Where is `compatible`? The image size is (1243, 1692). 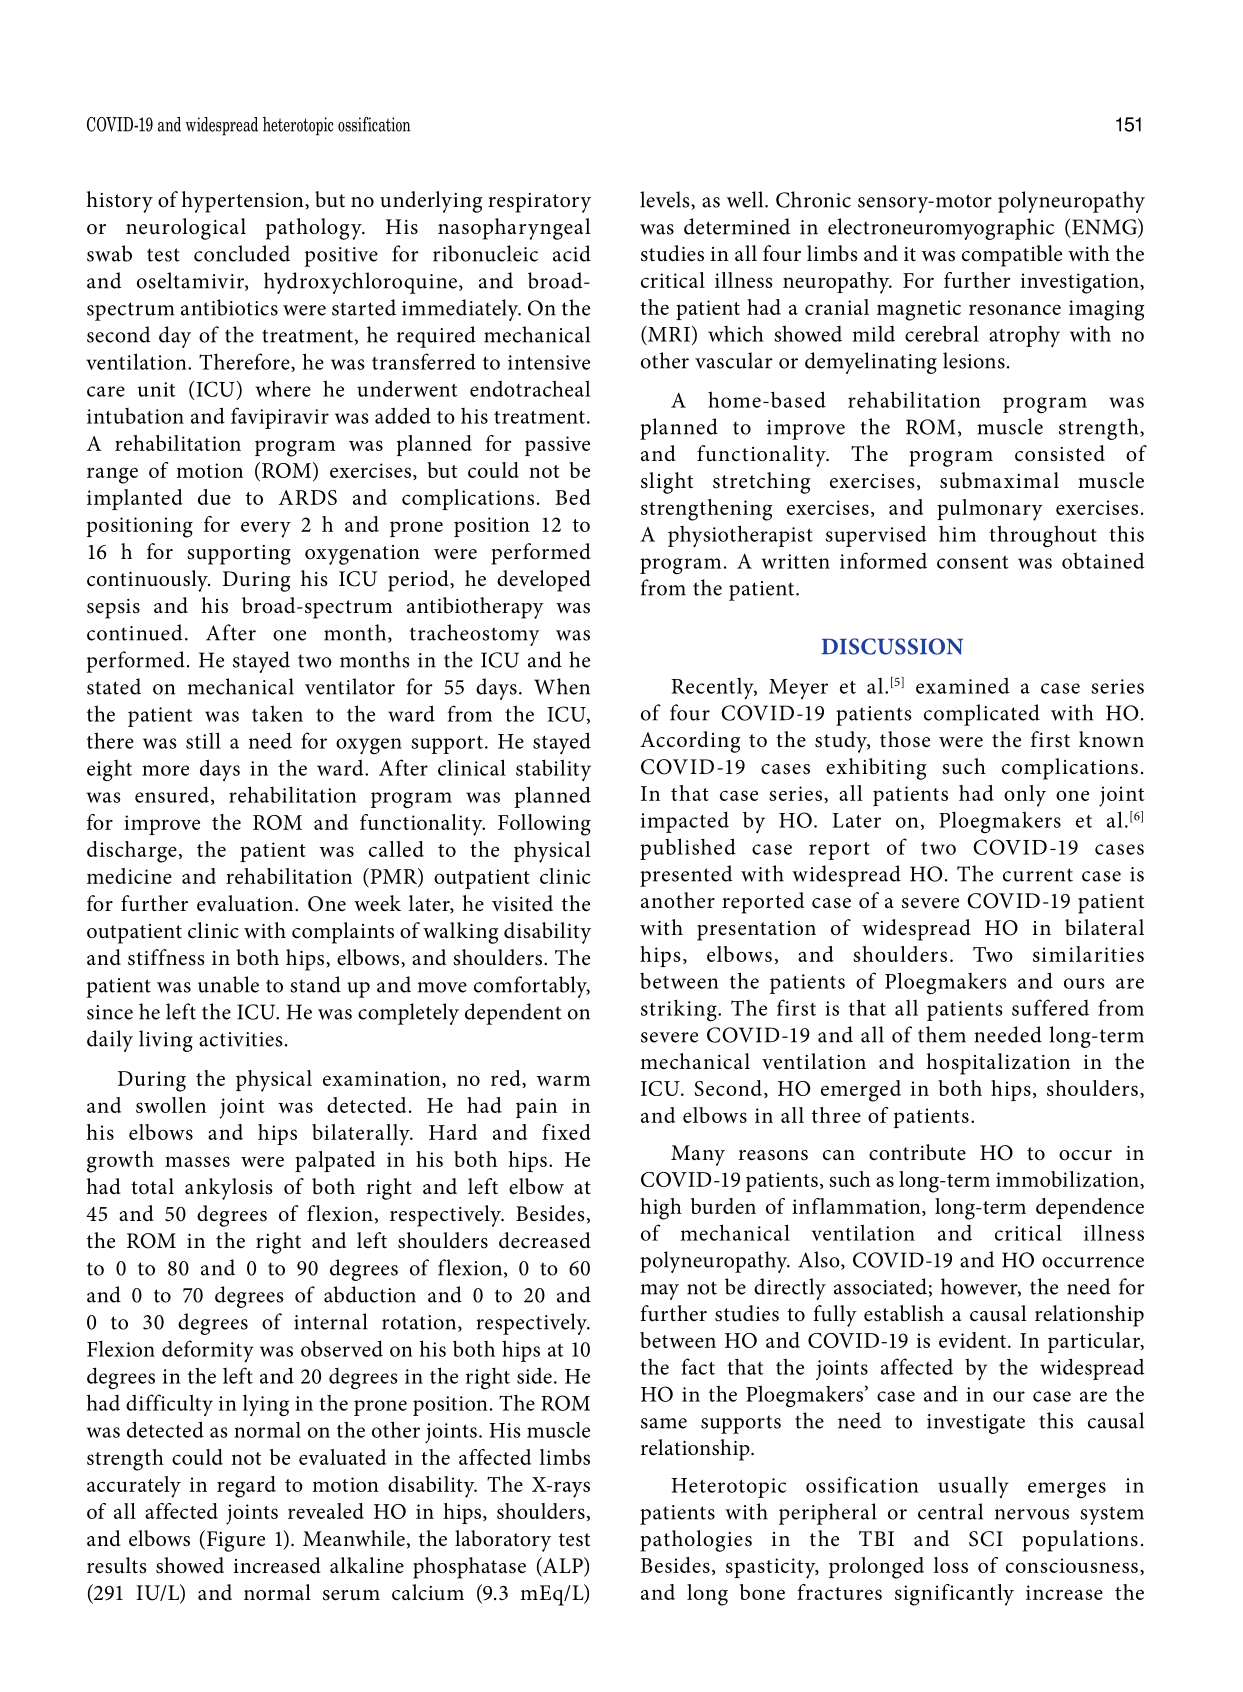
compatible is located at coordinates (1012, 256).
